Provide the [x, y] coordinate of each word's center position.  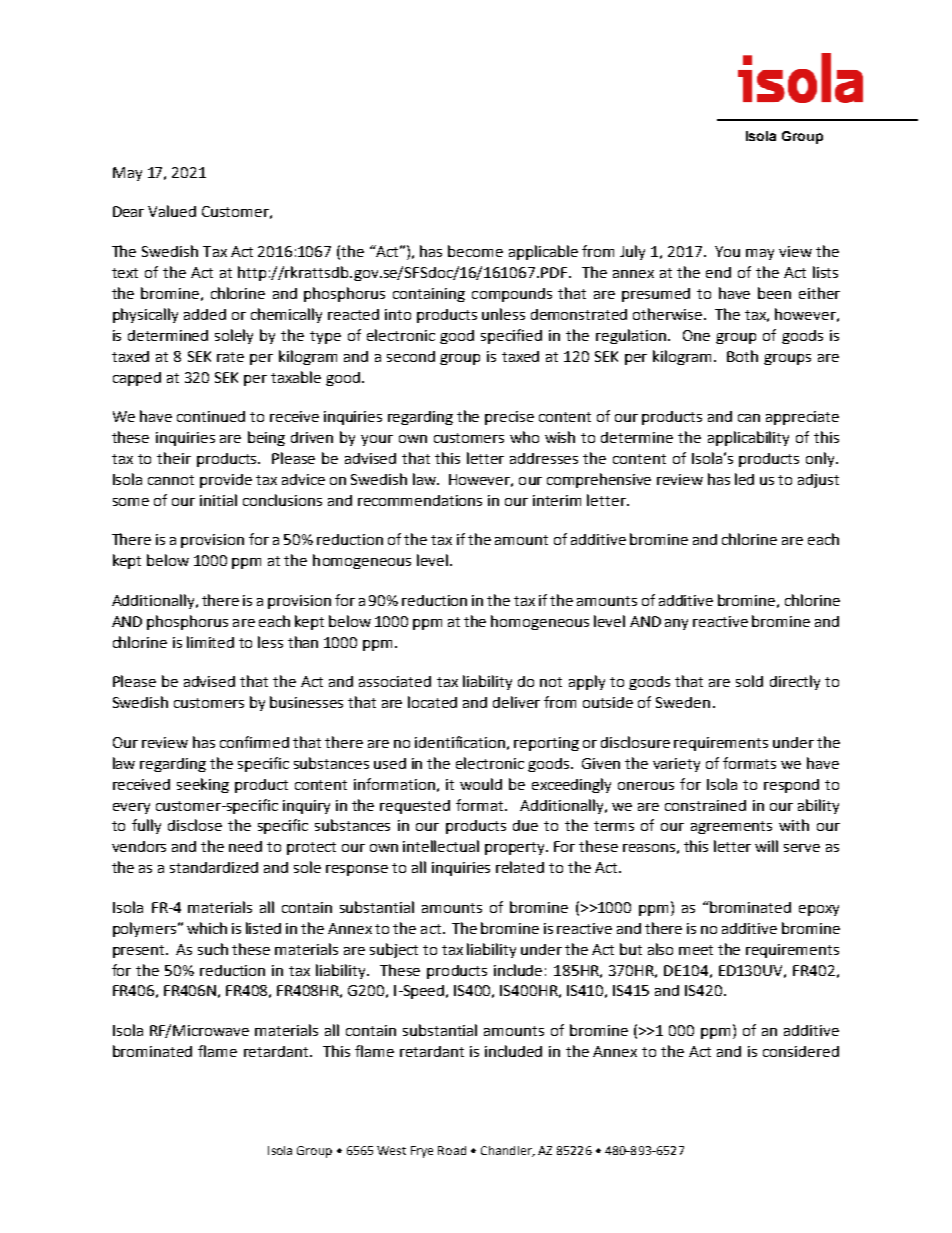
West [391, 1150]
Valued [172, 211]
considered [801, 1051]
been [774, 293]
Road [452, 1150]
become [475, 251]
